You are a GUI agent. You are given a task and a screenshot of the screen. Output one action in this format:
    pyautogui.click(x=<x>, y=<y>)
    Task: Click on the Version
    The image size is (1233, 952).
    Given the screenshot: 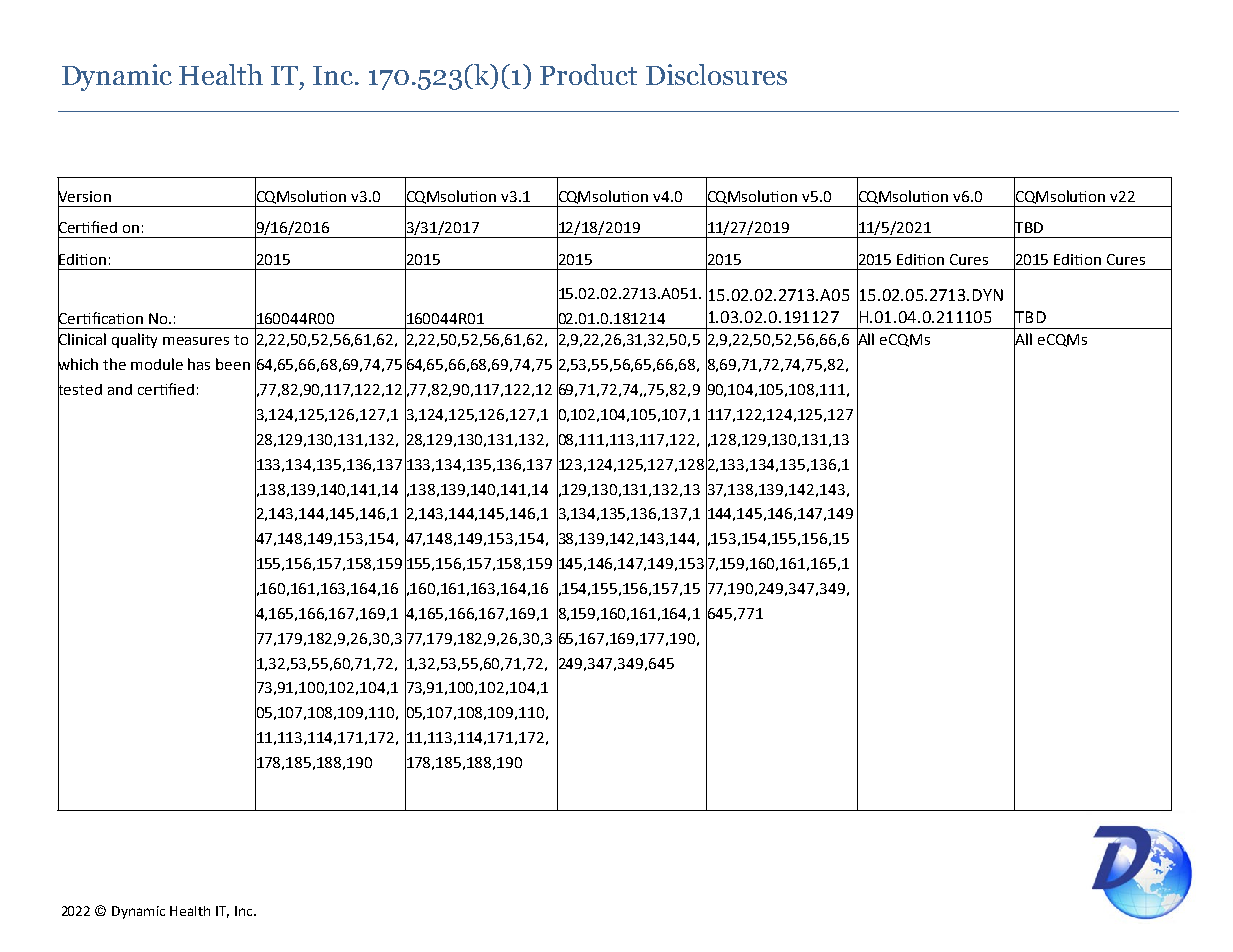 What is the action you would take?
    pyautogui.click(x=84, y=196)
